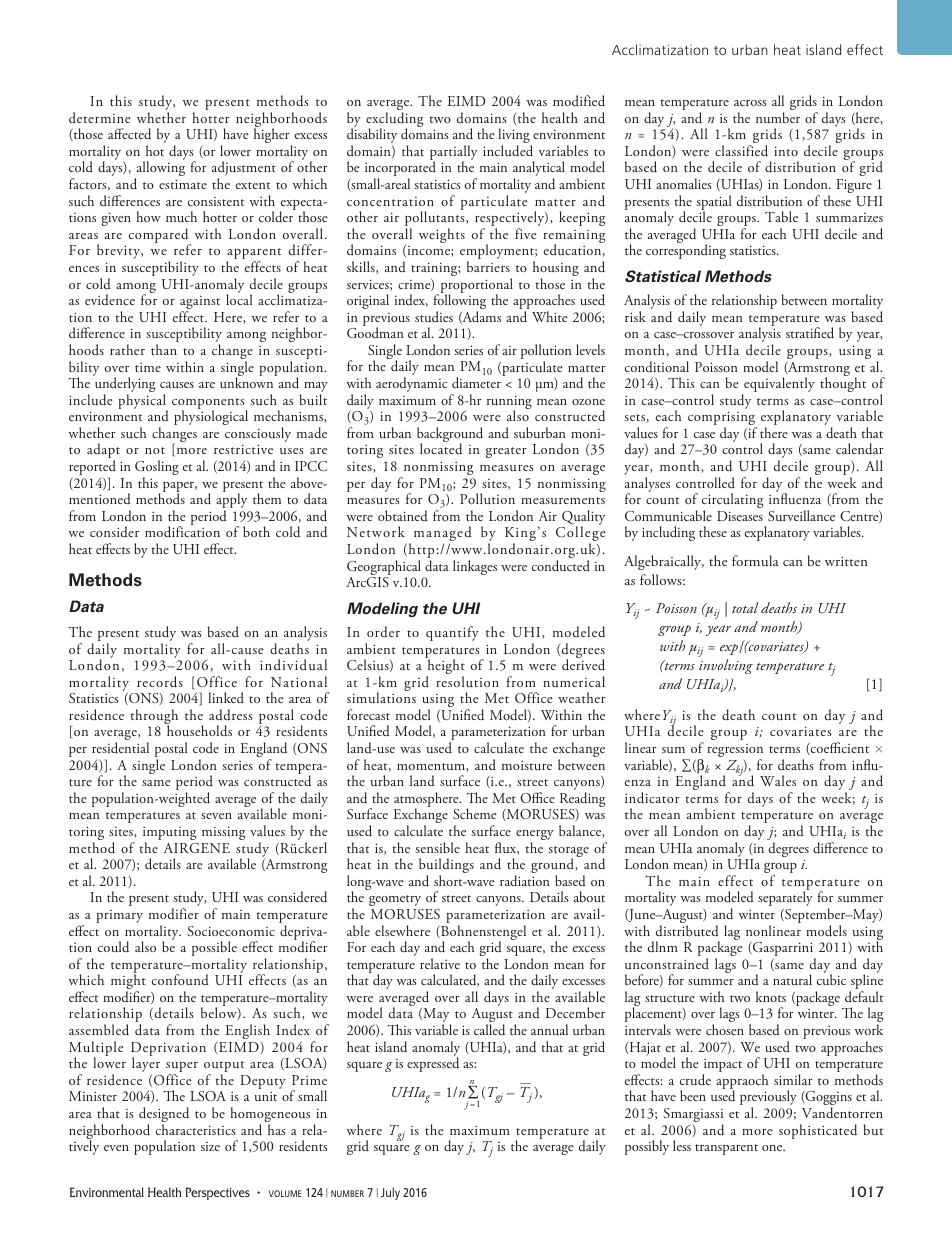 Image resolution: width=952 pixels, height=1237 pixels. What do you see at coordinates (786, 151) in the screenshot?
I see `into` at bounding box center [786, 151].
